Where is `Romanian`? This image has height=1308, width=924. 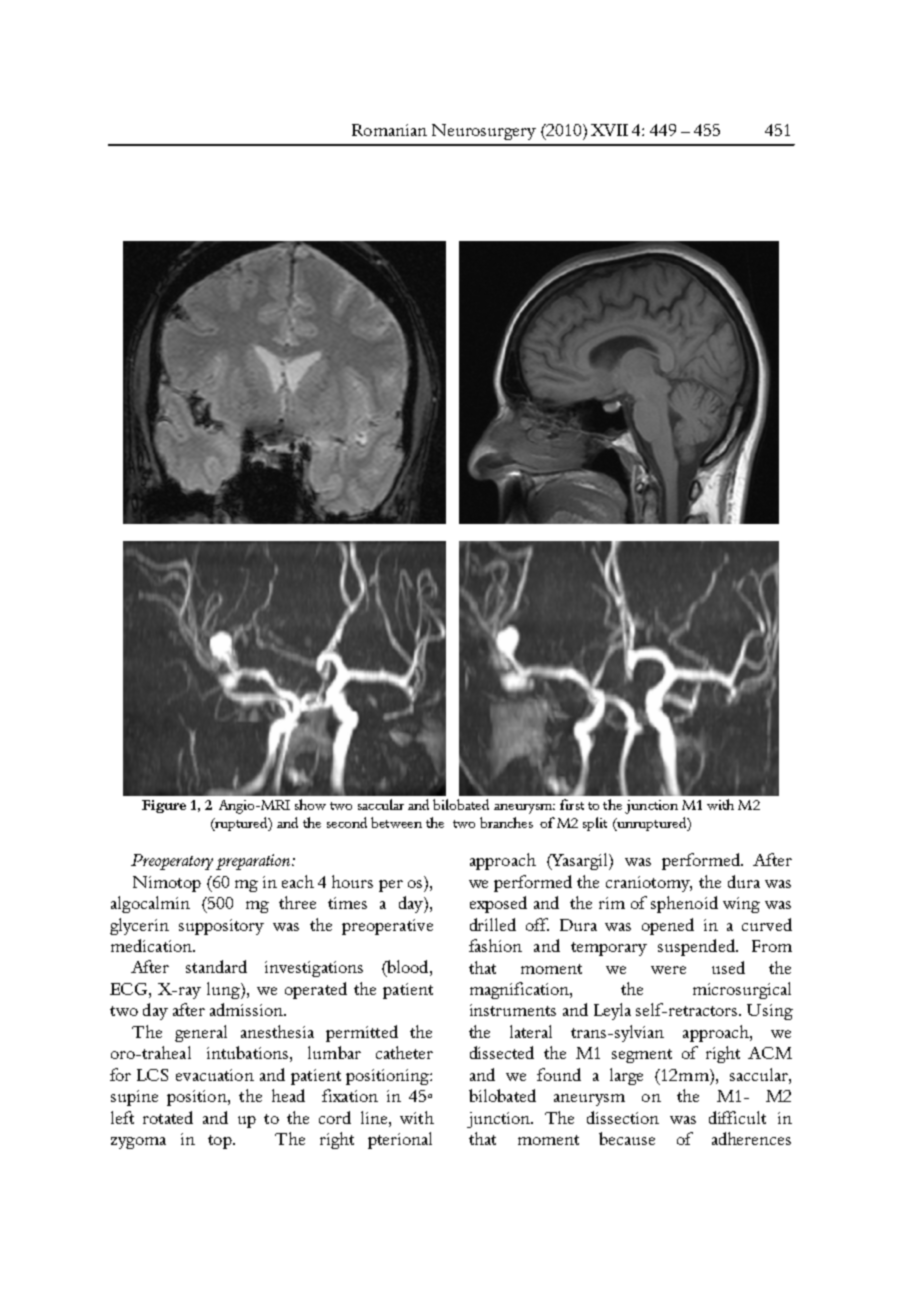 Romanian is located at coordinates (389, 130).
